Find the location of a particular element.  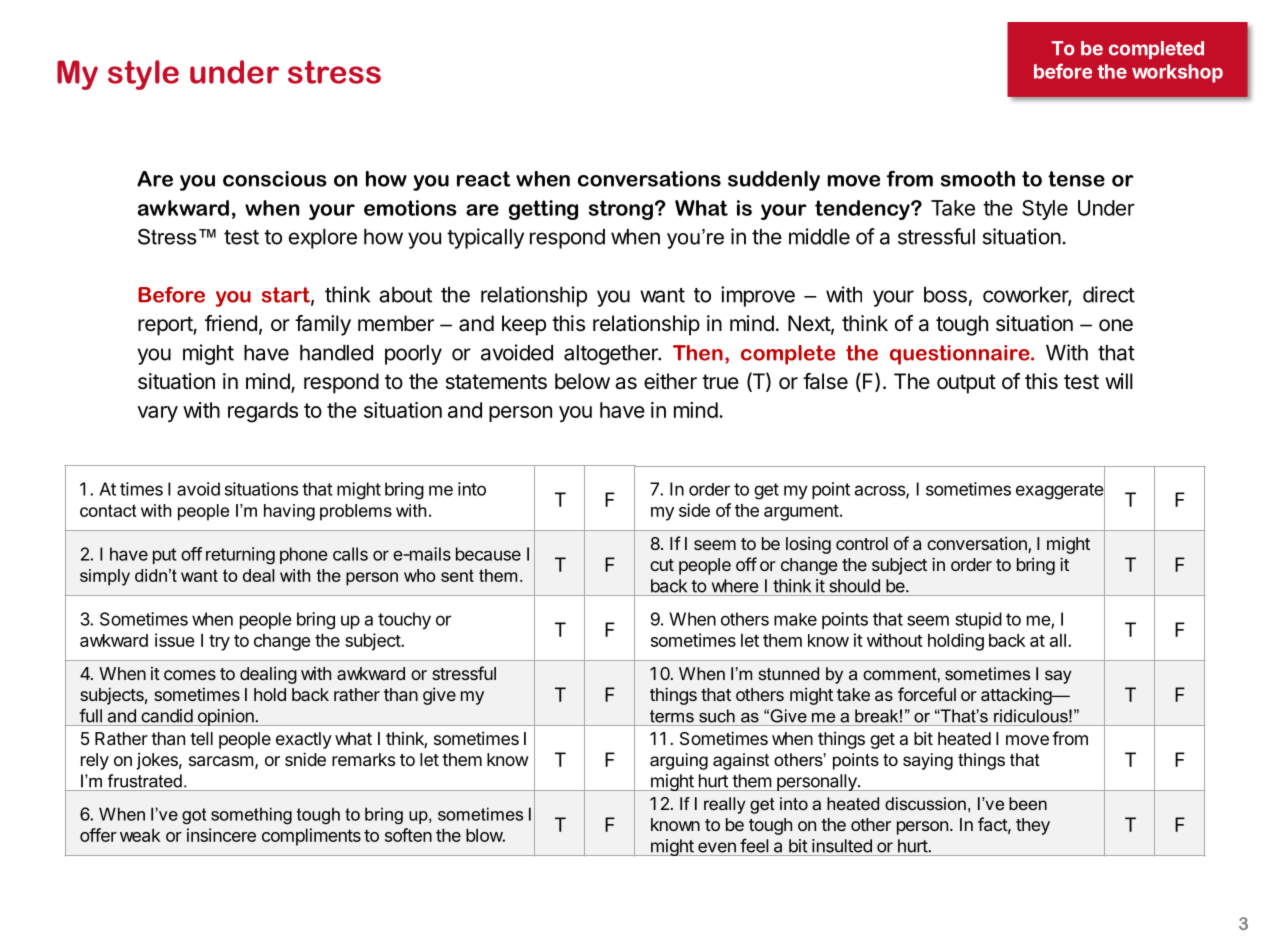

side is located at coordinates (694, 510).
